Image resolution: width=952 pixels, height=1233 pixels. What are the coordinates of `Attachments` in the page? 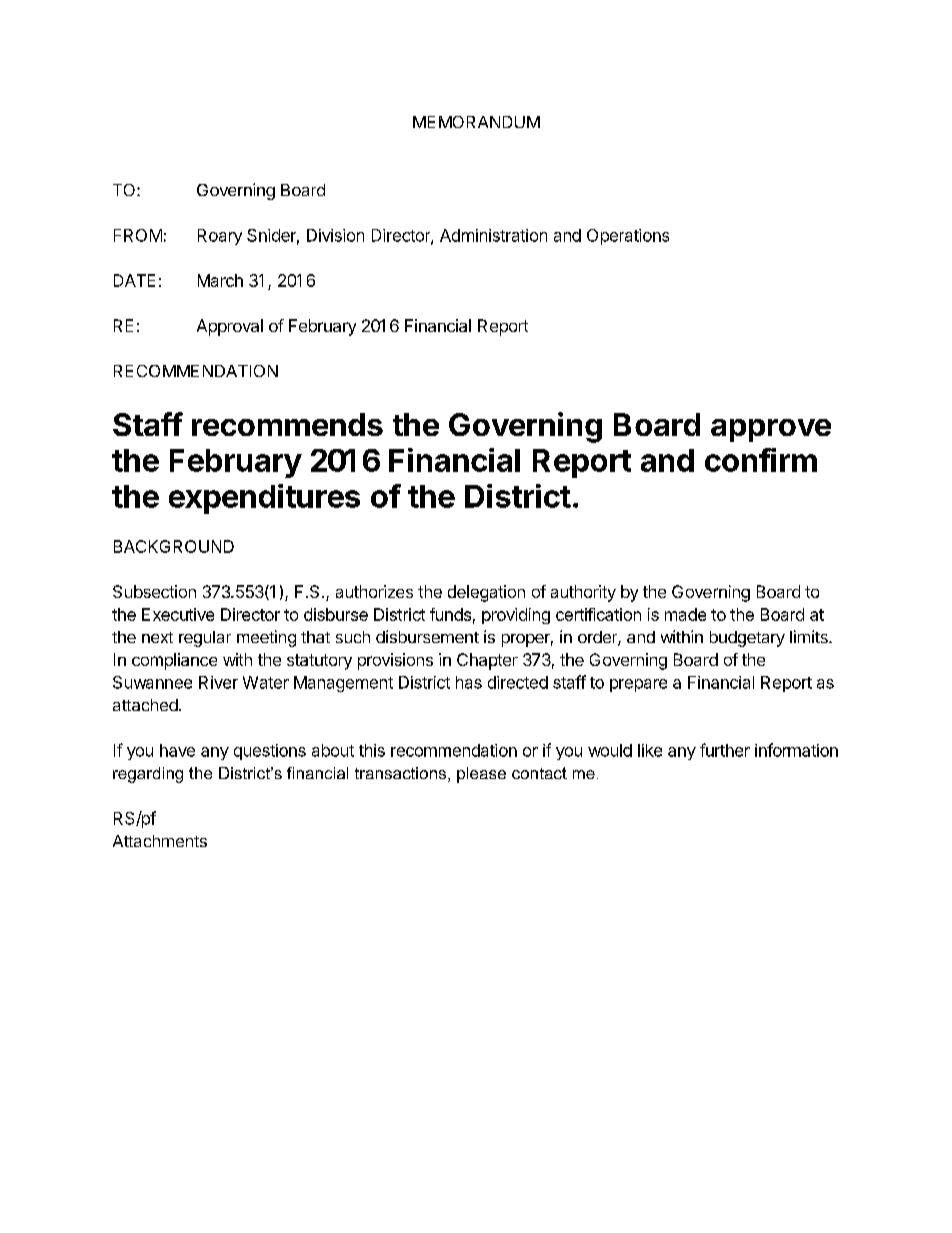 It's located at (160, 841).
